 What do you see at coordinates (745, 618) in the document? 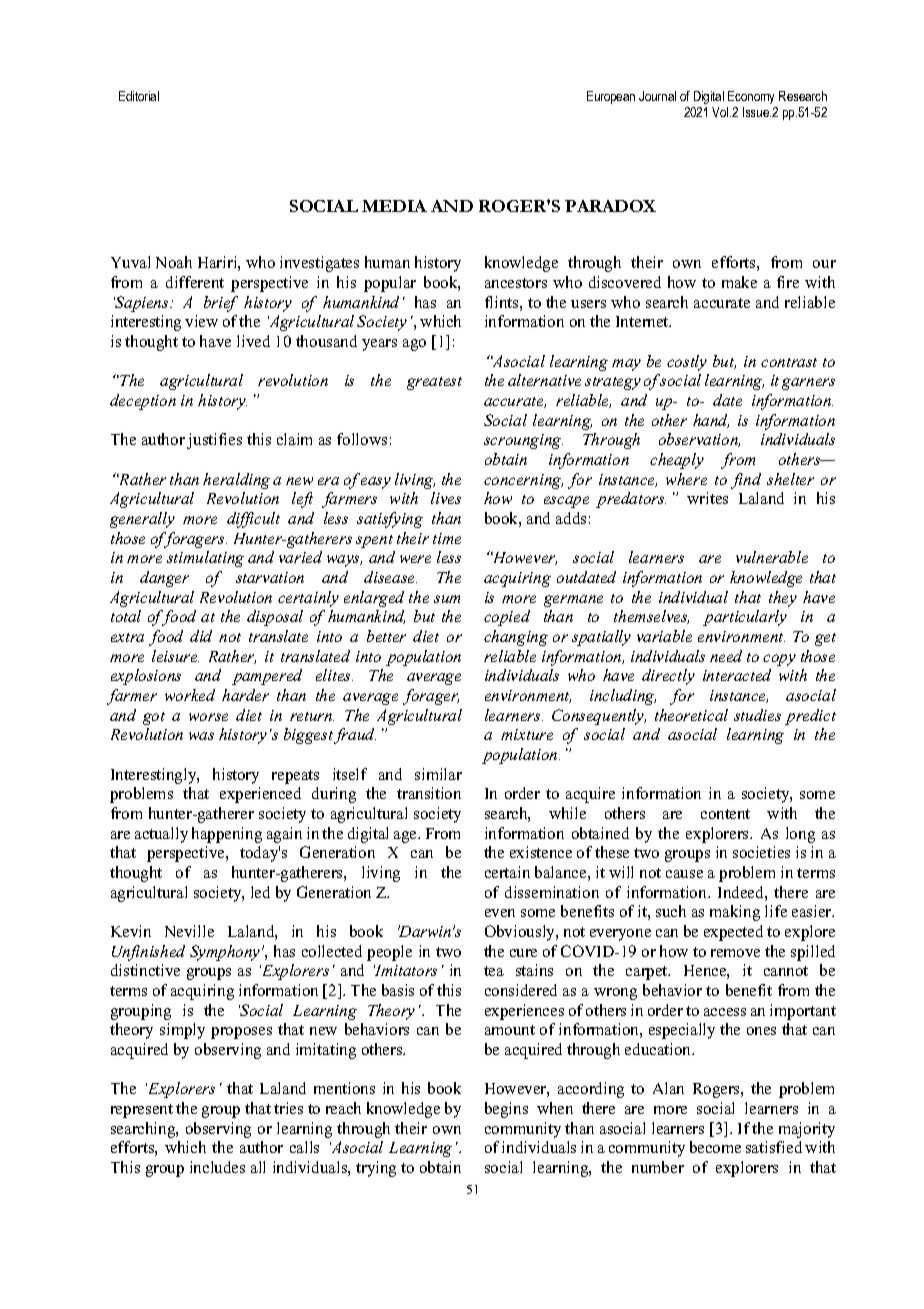
I see `particularly` at bounding box center [745, 618].
